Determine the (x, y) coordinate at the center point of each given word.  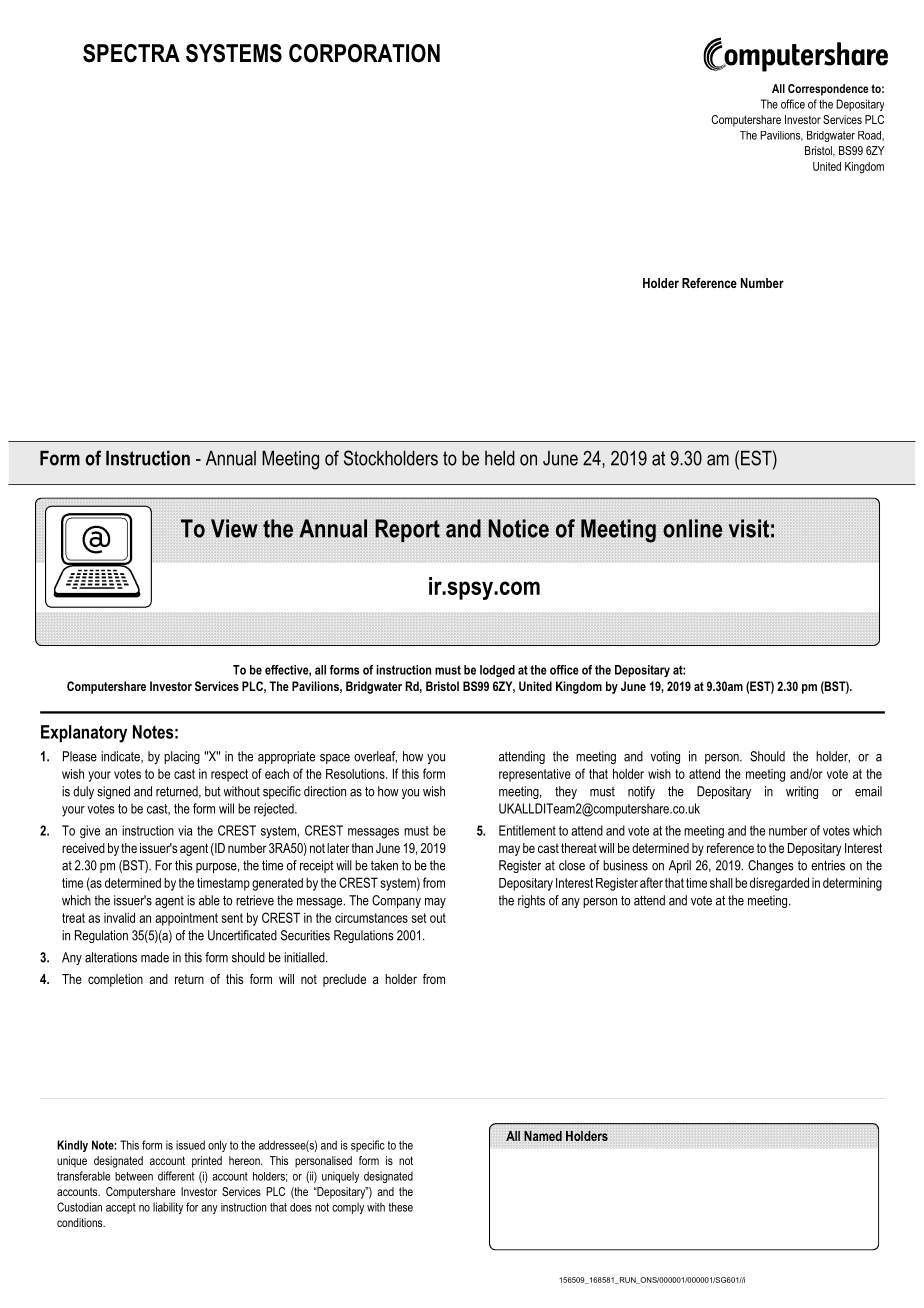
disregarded (779, 884)
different (176, 1176)
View (234, 528)
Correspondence (828, 90)
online (692, 528)
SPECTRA (131, 53)
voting (665, 757)
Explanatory (84, 734)
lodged (497, 671)
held (500, 458)
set (419, 918)
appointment (186, 919)
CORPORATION (364, 53)
